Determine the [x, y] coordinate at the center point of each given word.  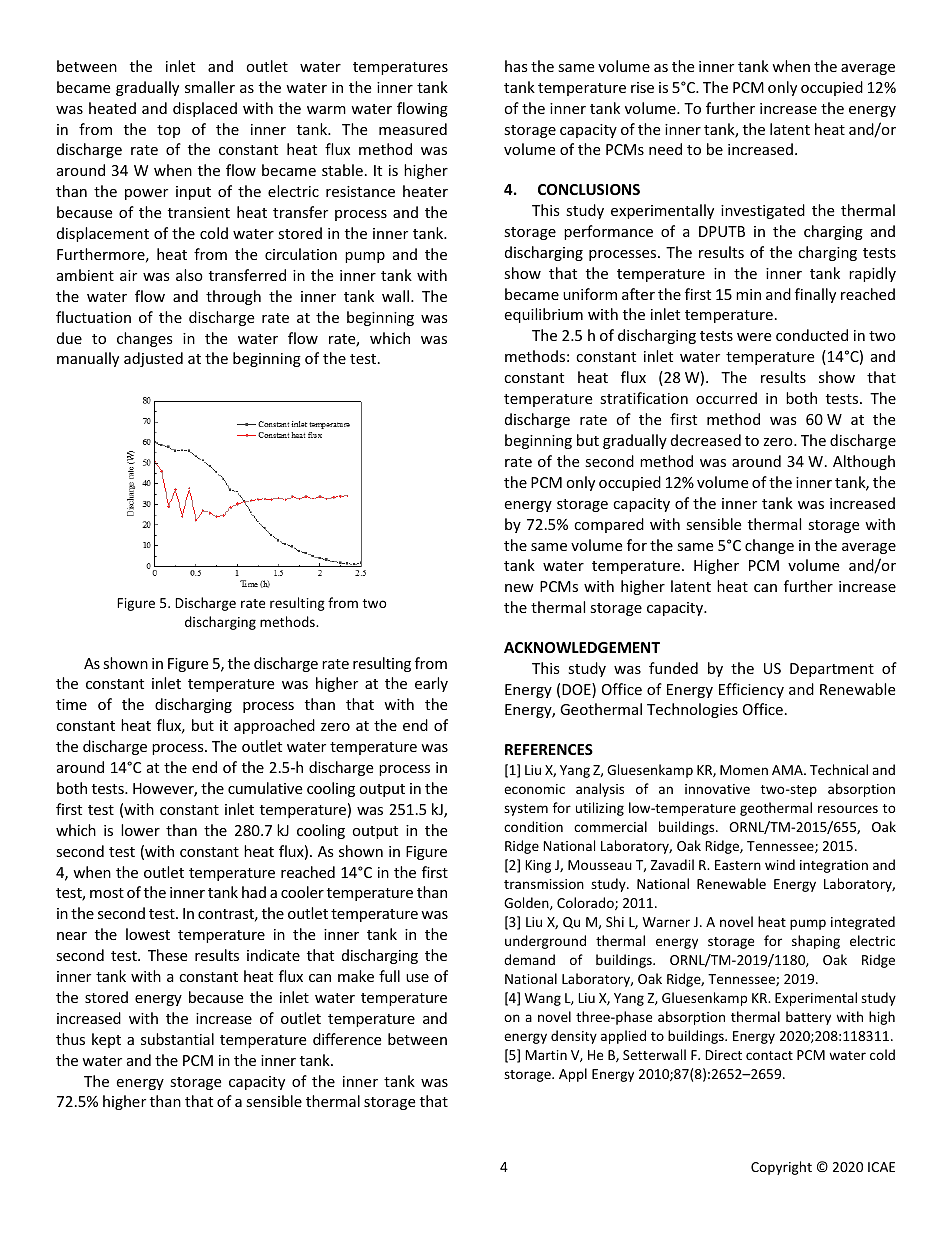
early [431, 684]
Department [832, 670]
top [168, 131]
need [665, 149]
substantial [177, 1039]
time [71, 704]
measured [413, 129]
